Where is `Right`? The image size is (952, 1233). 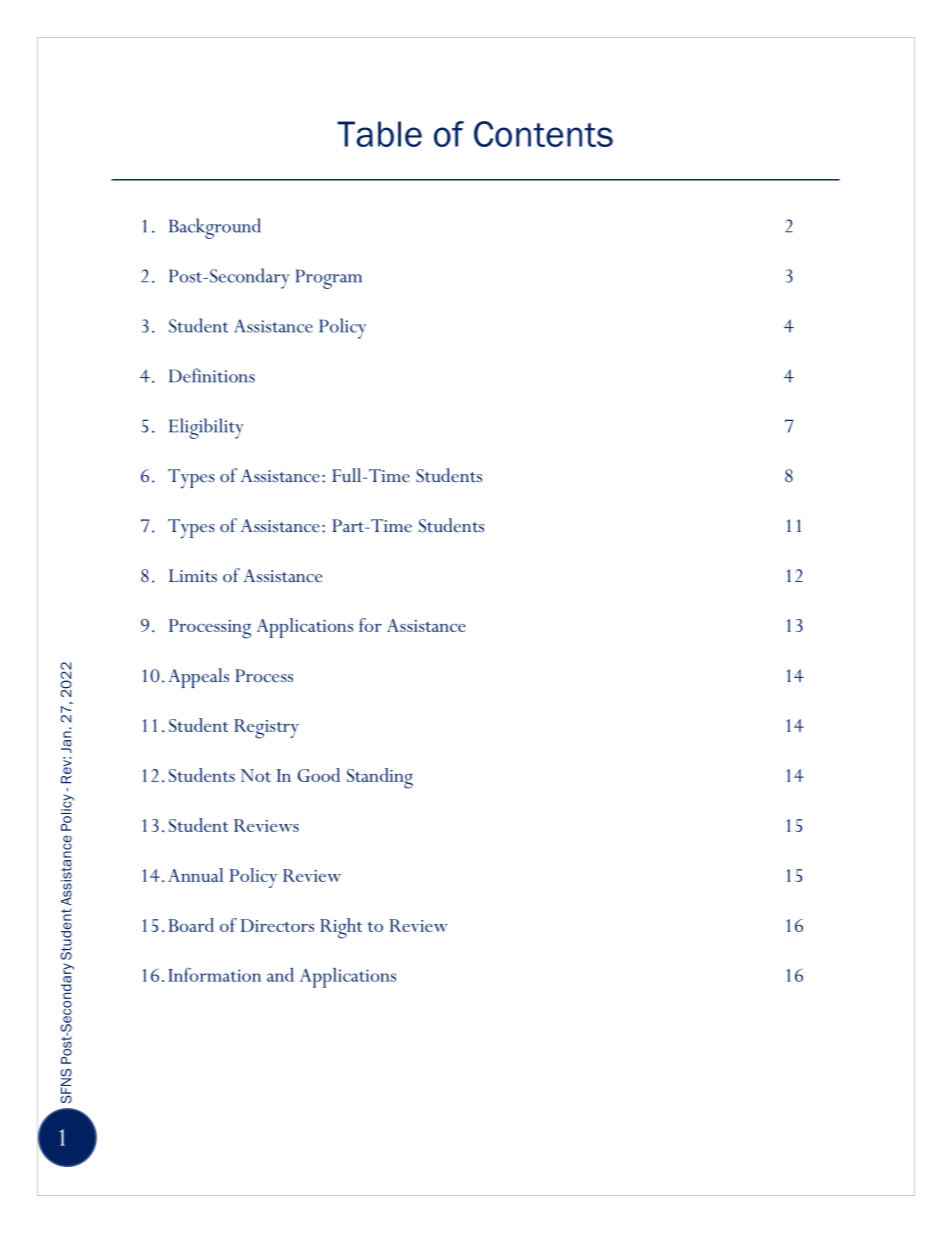
Right is located at coordinates (341, 928).
